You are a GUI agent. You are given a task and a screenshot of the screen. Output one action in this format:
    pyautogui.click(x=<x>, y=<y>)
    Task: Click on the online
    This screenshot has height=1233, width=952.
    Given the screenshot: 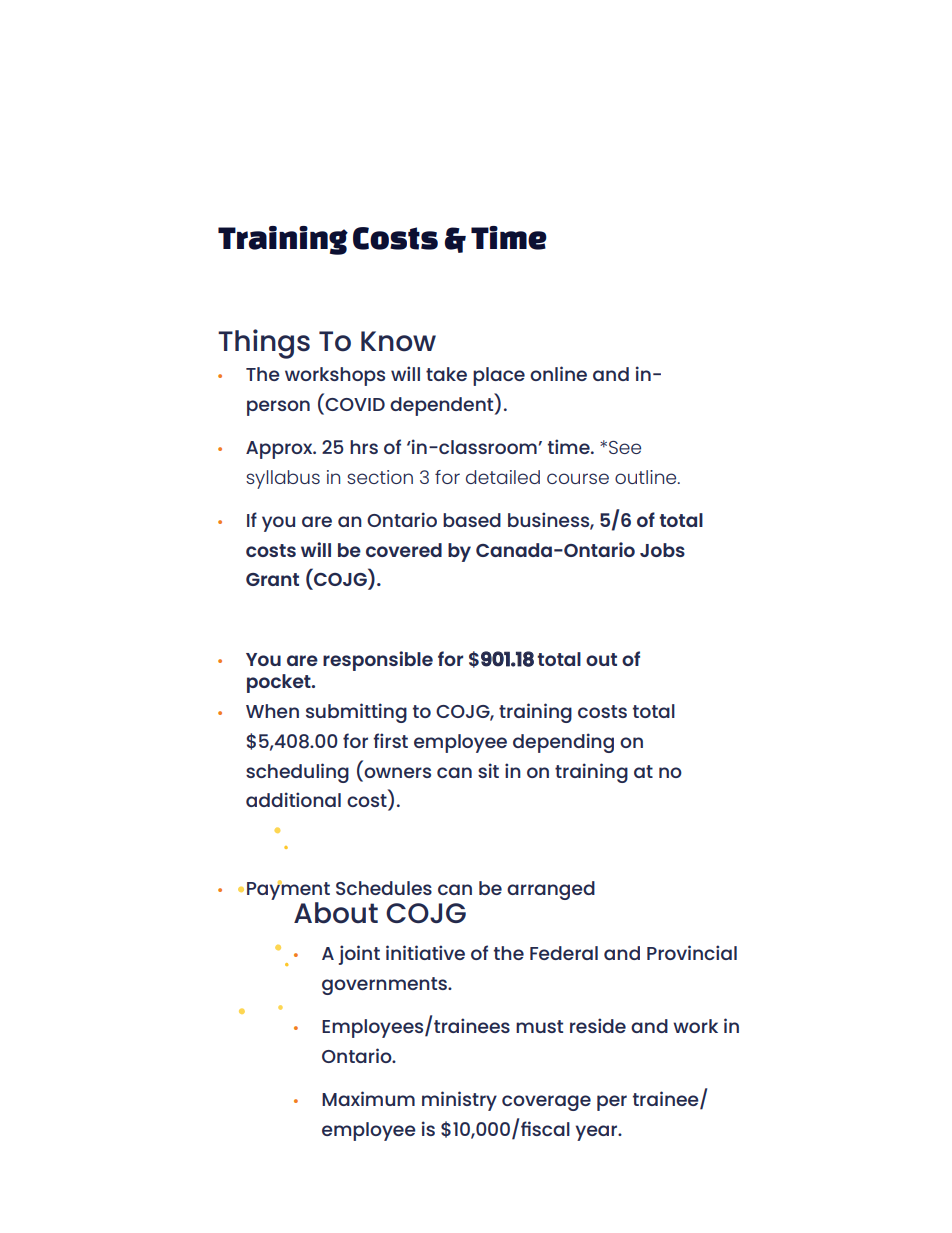 What is the action you would take?
    pyautogui.click(x=558, y=373)
